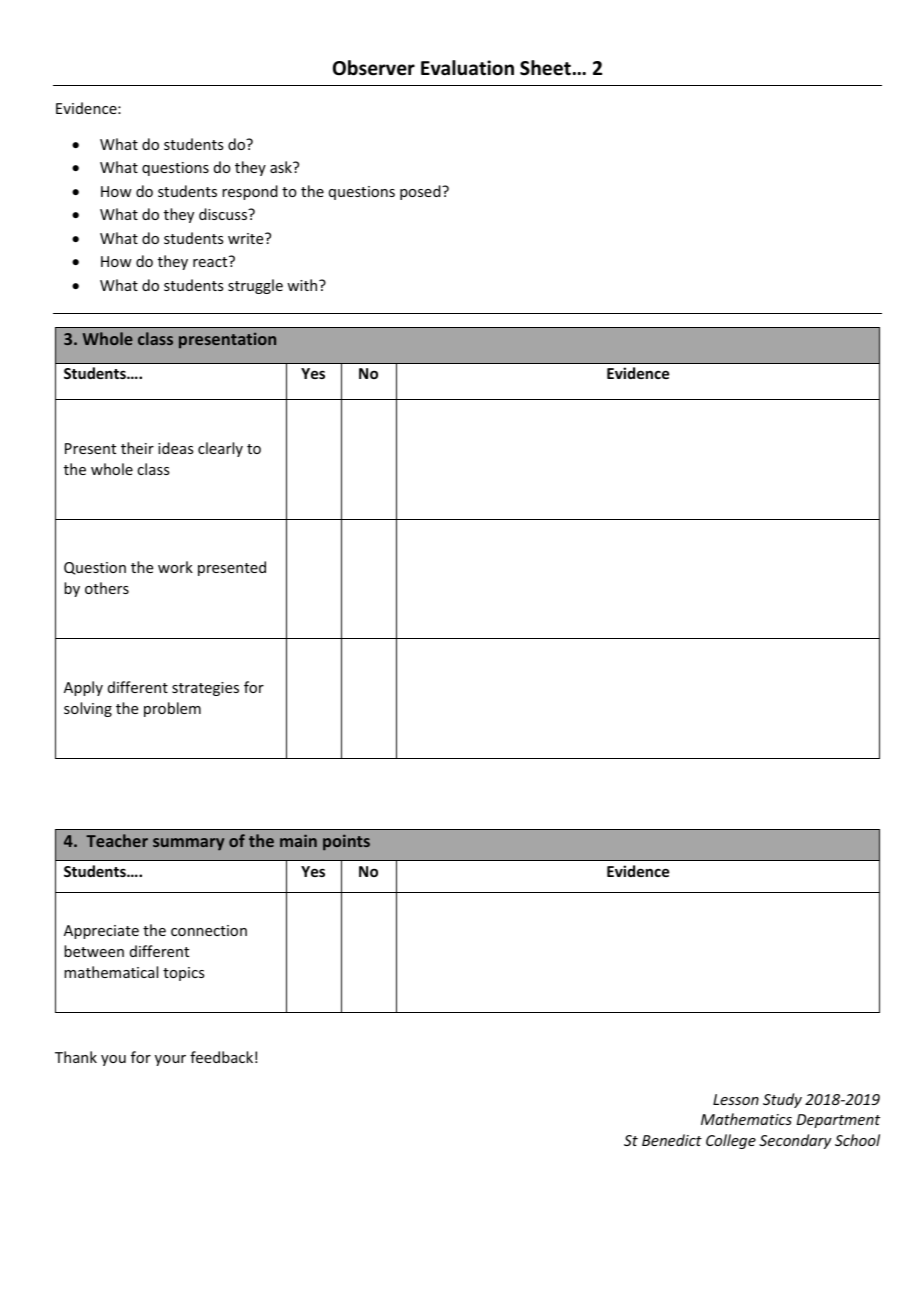 Image resolution: width=924 pixels, height=1308 pixels. Describe the element at coordinates (545, 68) in the image. I see `Sheet` at that location.
